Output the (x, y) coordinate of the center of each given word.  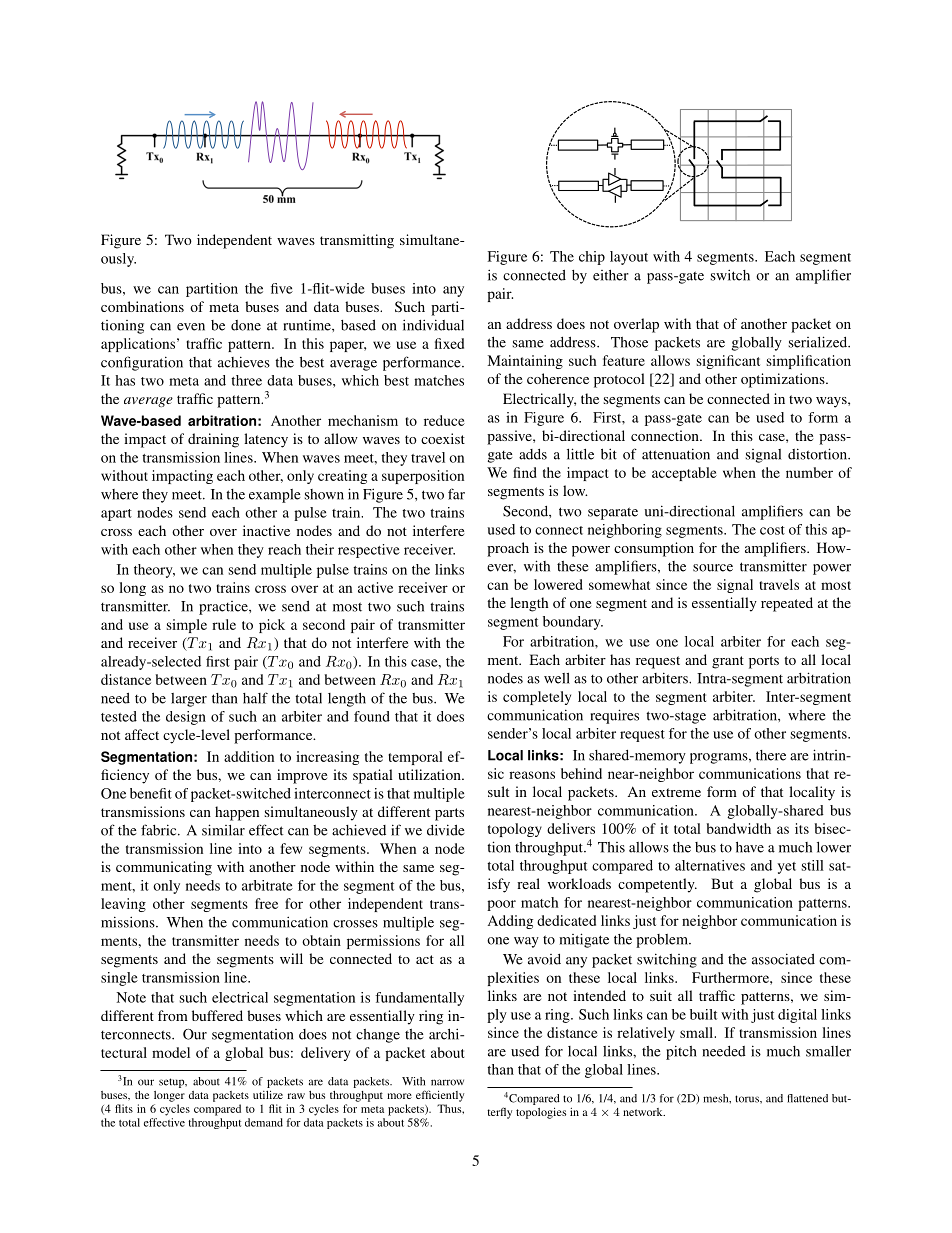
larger (189, 700)
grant (728, 662)
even (191, 327)
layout (629, 258)
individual (433, 325)
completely (537, 698)
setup (173, 1083)
